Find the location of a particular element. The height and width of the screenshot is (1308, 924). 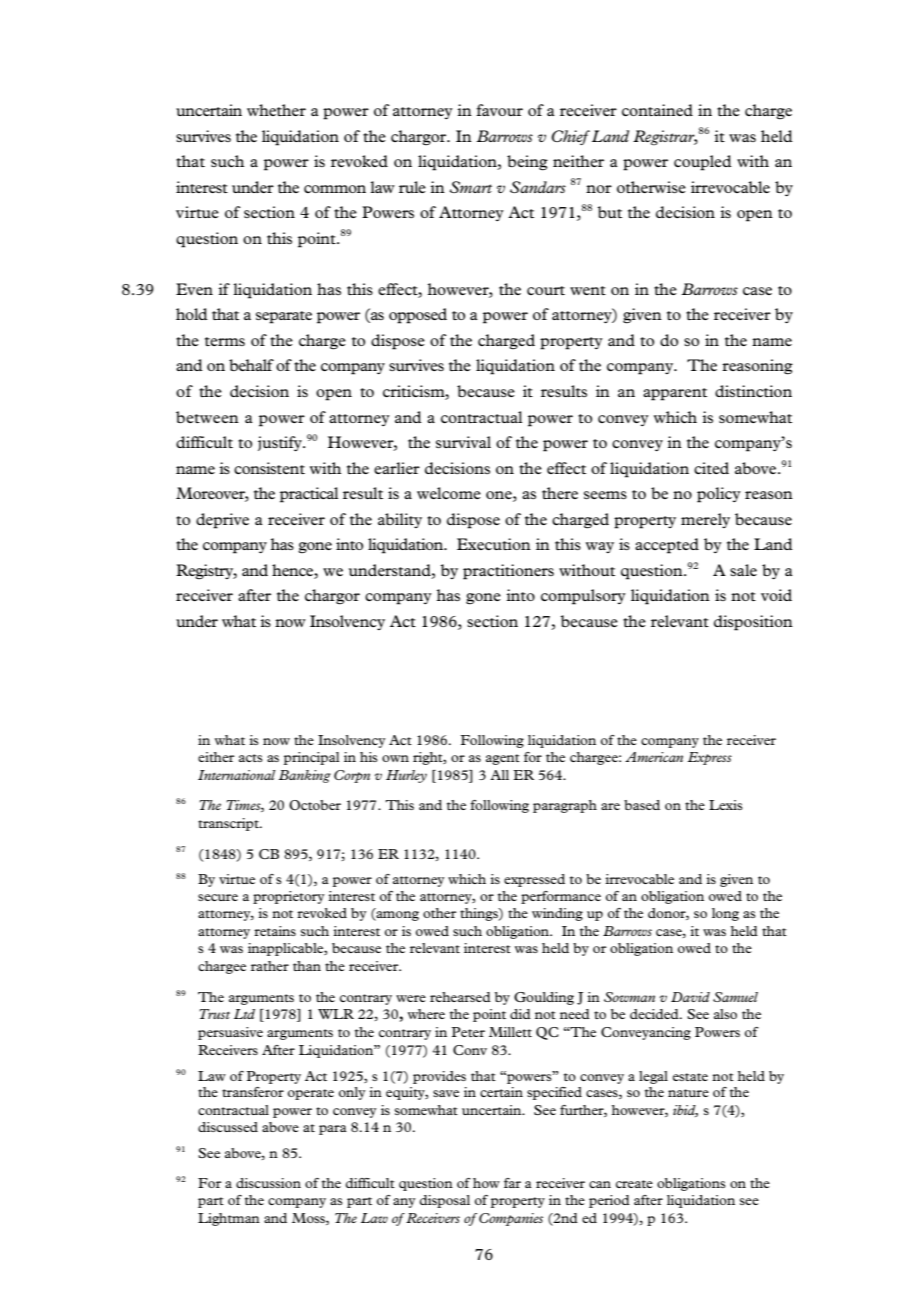

favour is located at coordinates (499, 110).
